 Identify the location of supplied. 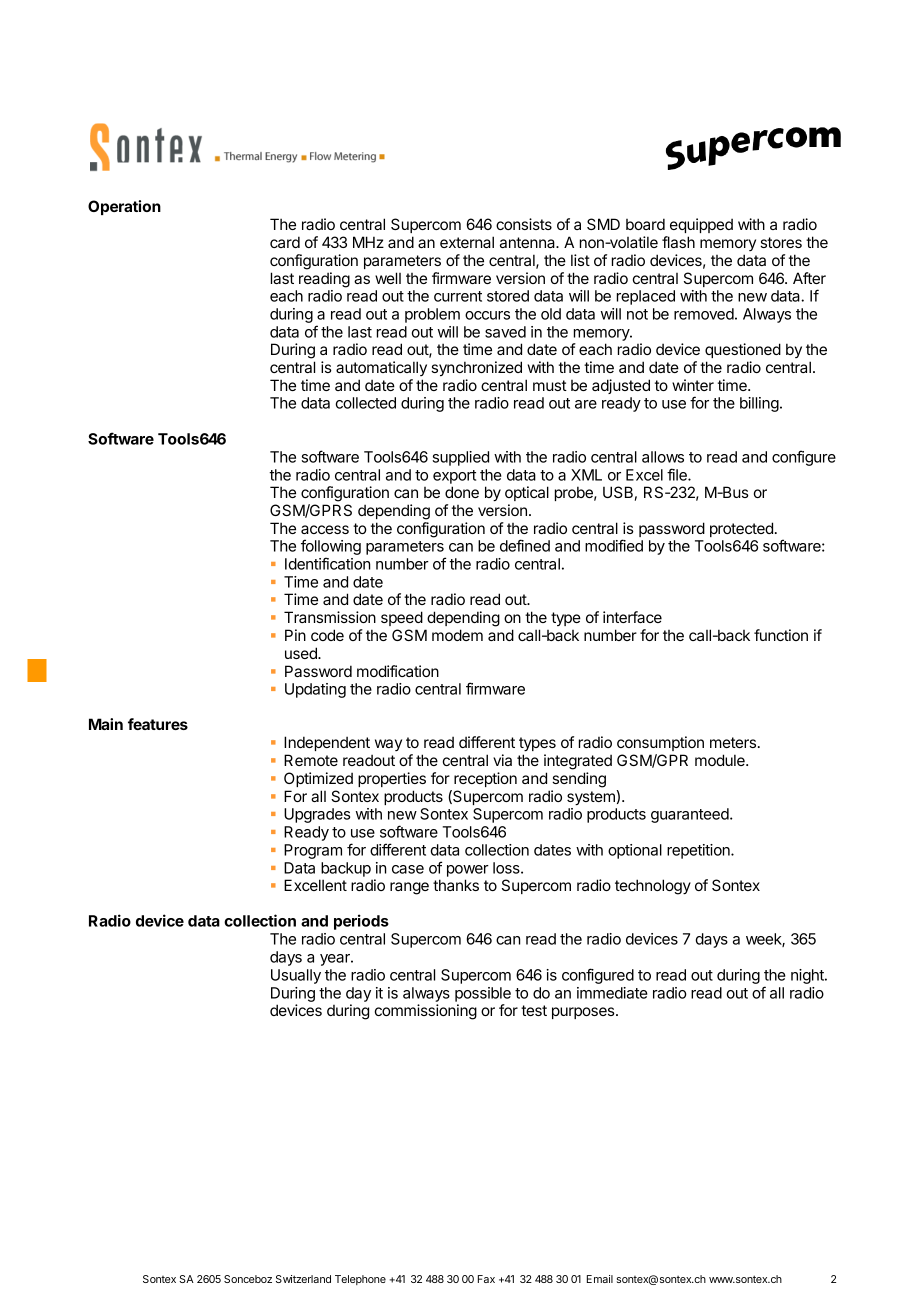
(460, 458).
